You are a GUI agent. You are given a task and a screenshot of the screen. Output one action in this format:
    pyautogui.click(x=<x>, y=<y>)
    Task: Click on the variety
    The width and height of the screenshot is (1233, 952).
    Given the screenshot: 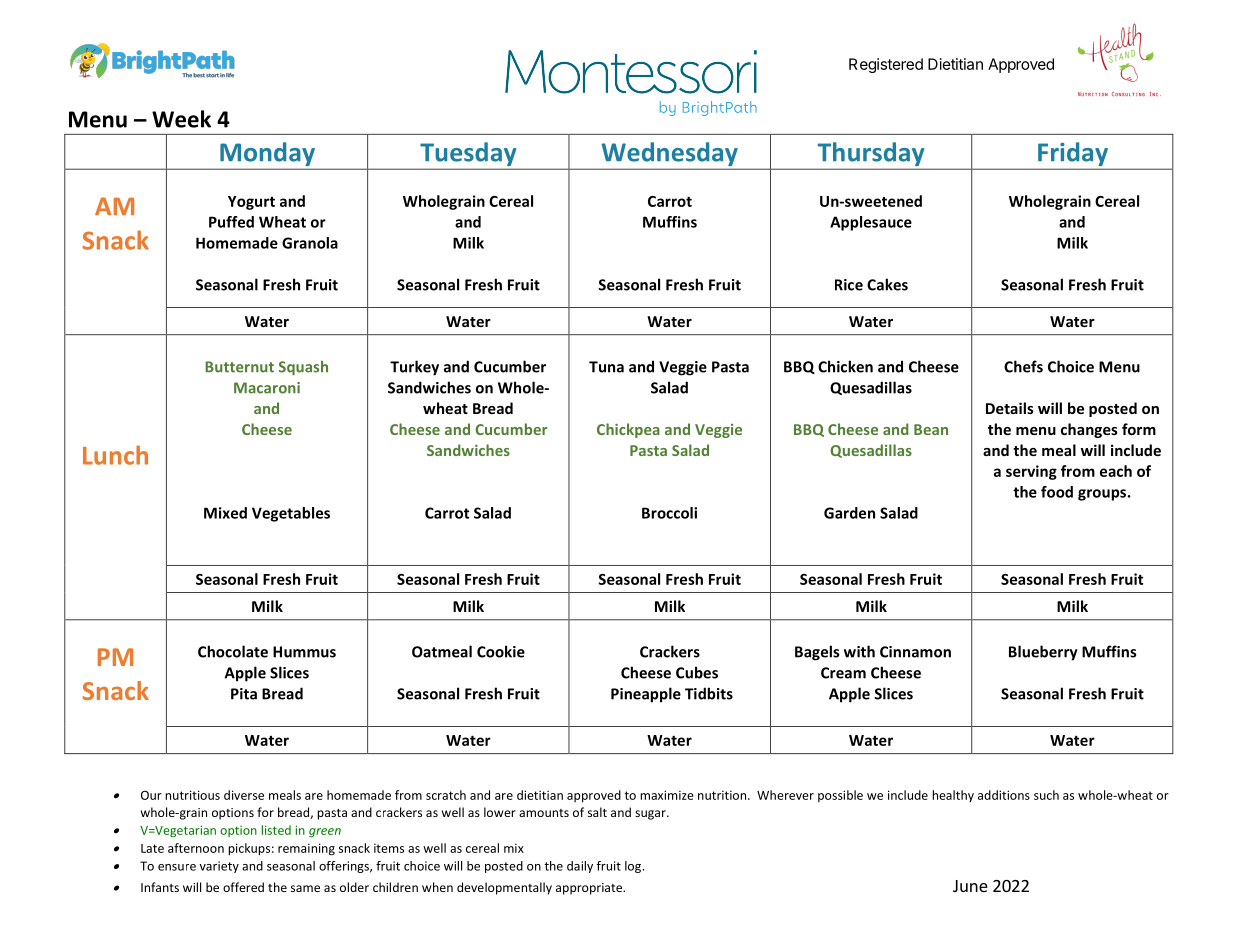 What is the action you would take?
    pyautogui.click(x=219, y=867)
